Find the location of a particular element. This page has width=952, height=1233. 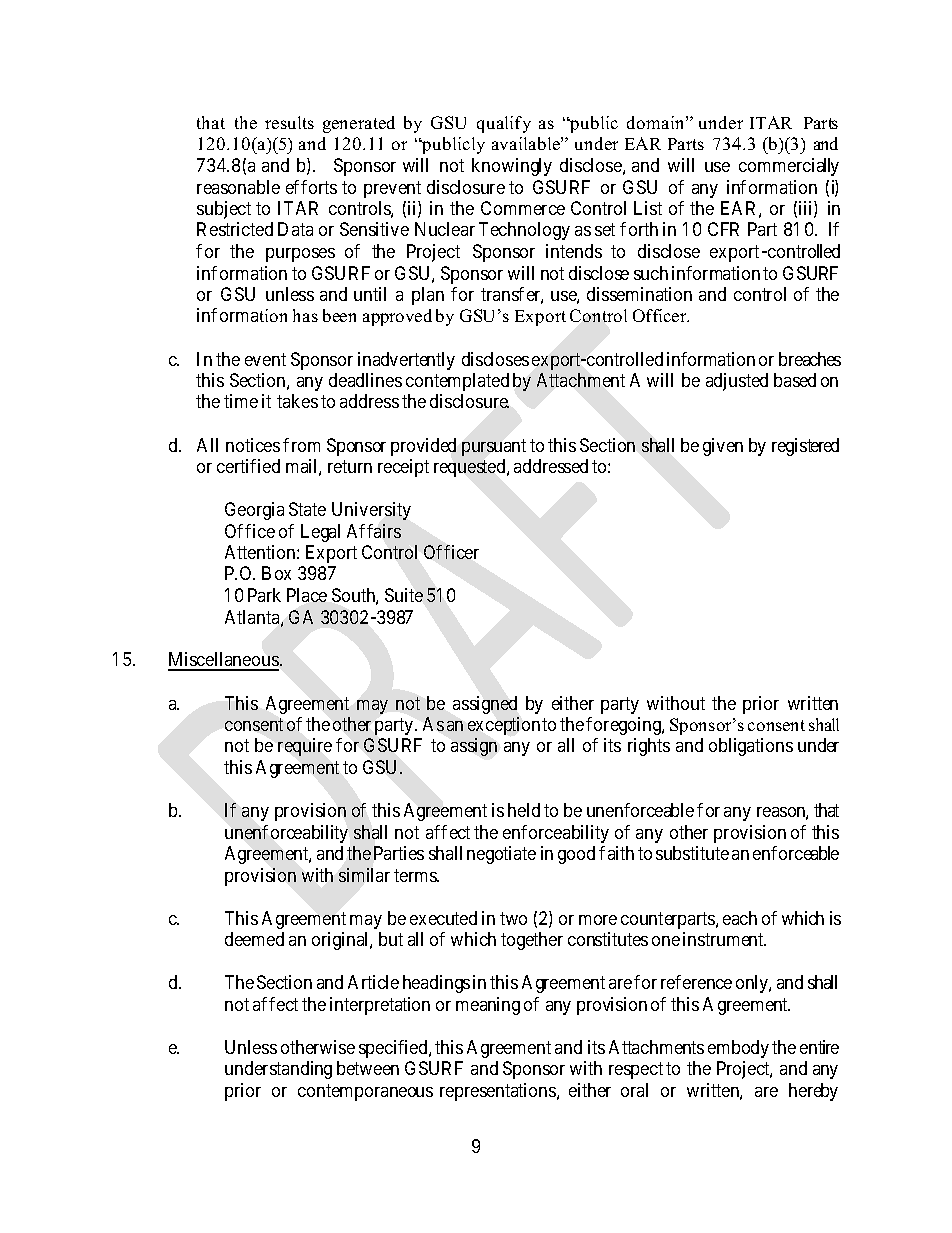

adjusted is located at coordinates (737, 382).
